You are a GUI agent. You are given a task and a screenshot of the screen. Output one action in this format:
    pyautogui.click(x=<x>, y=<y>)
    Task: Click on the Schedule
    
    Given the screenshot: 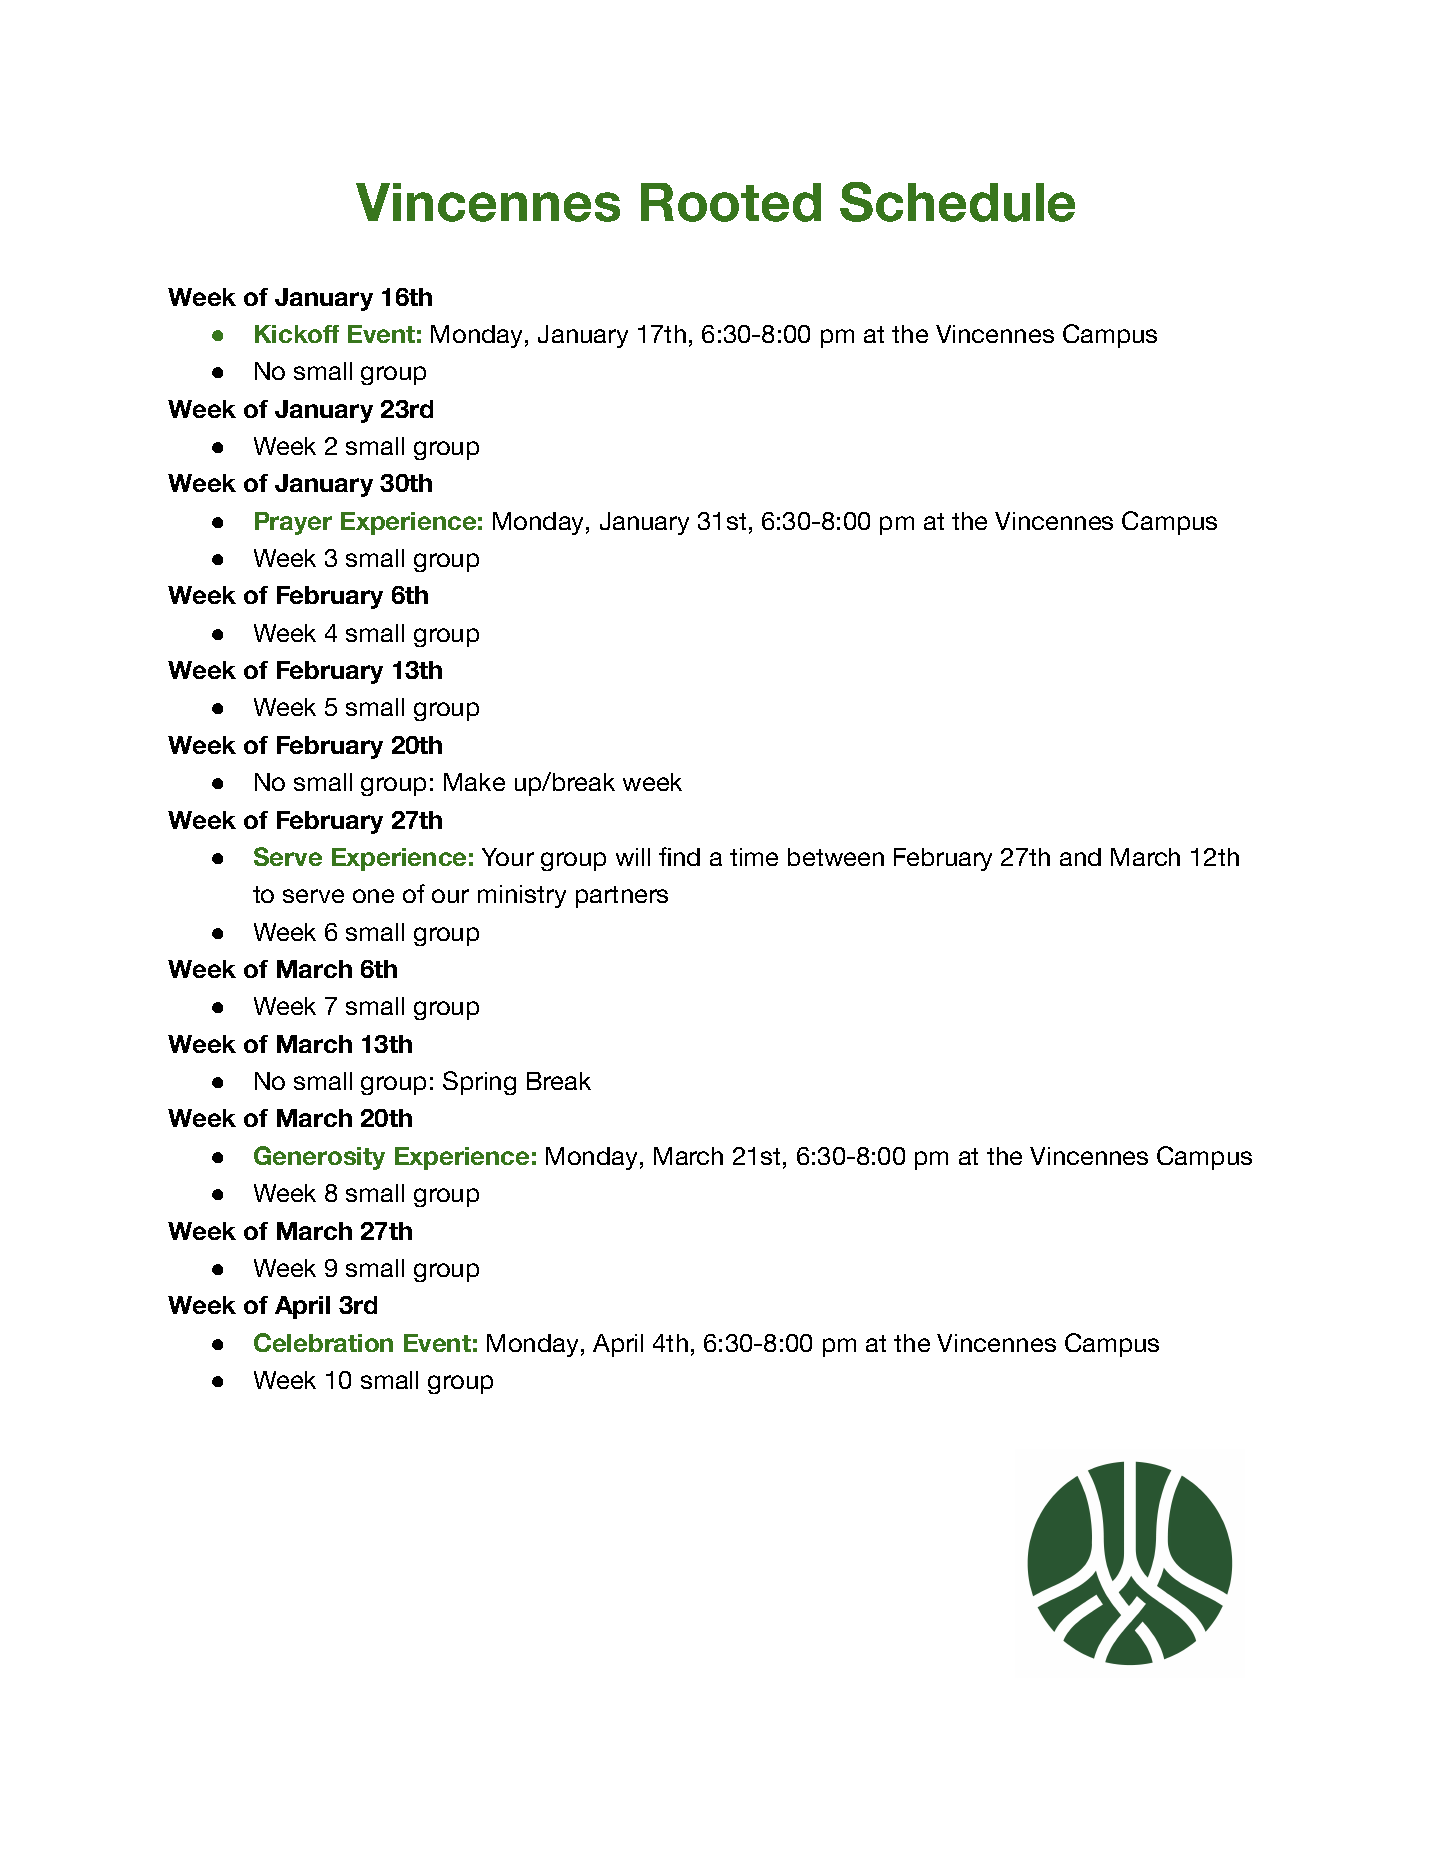 What is the action you would take?
    pyautogui.click(x=957, y=202)
